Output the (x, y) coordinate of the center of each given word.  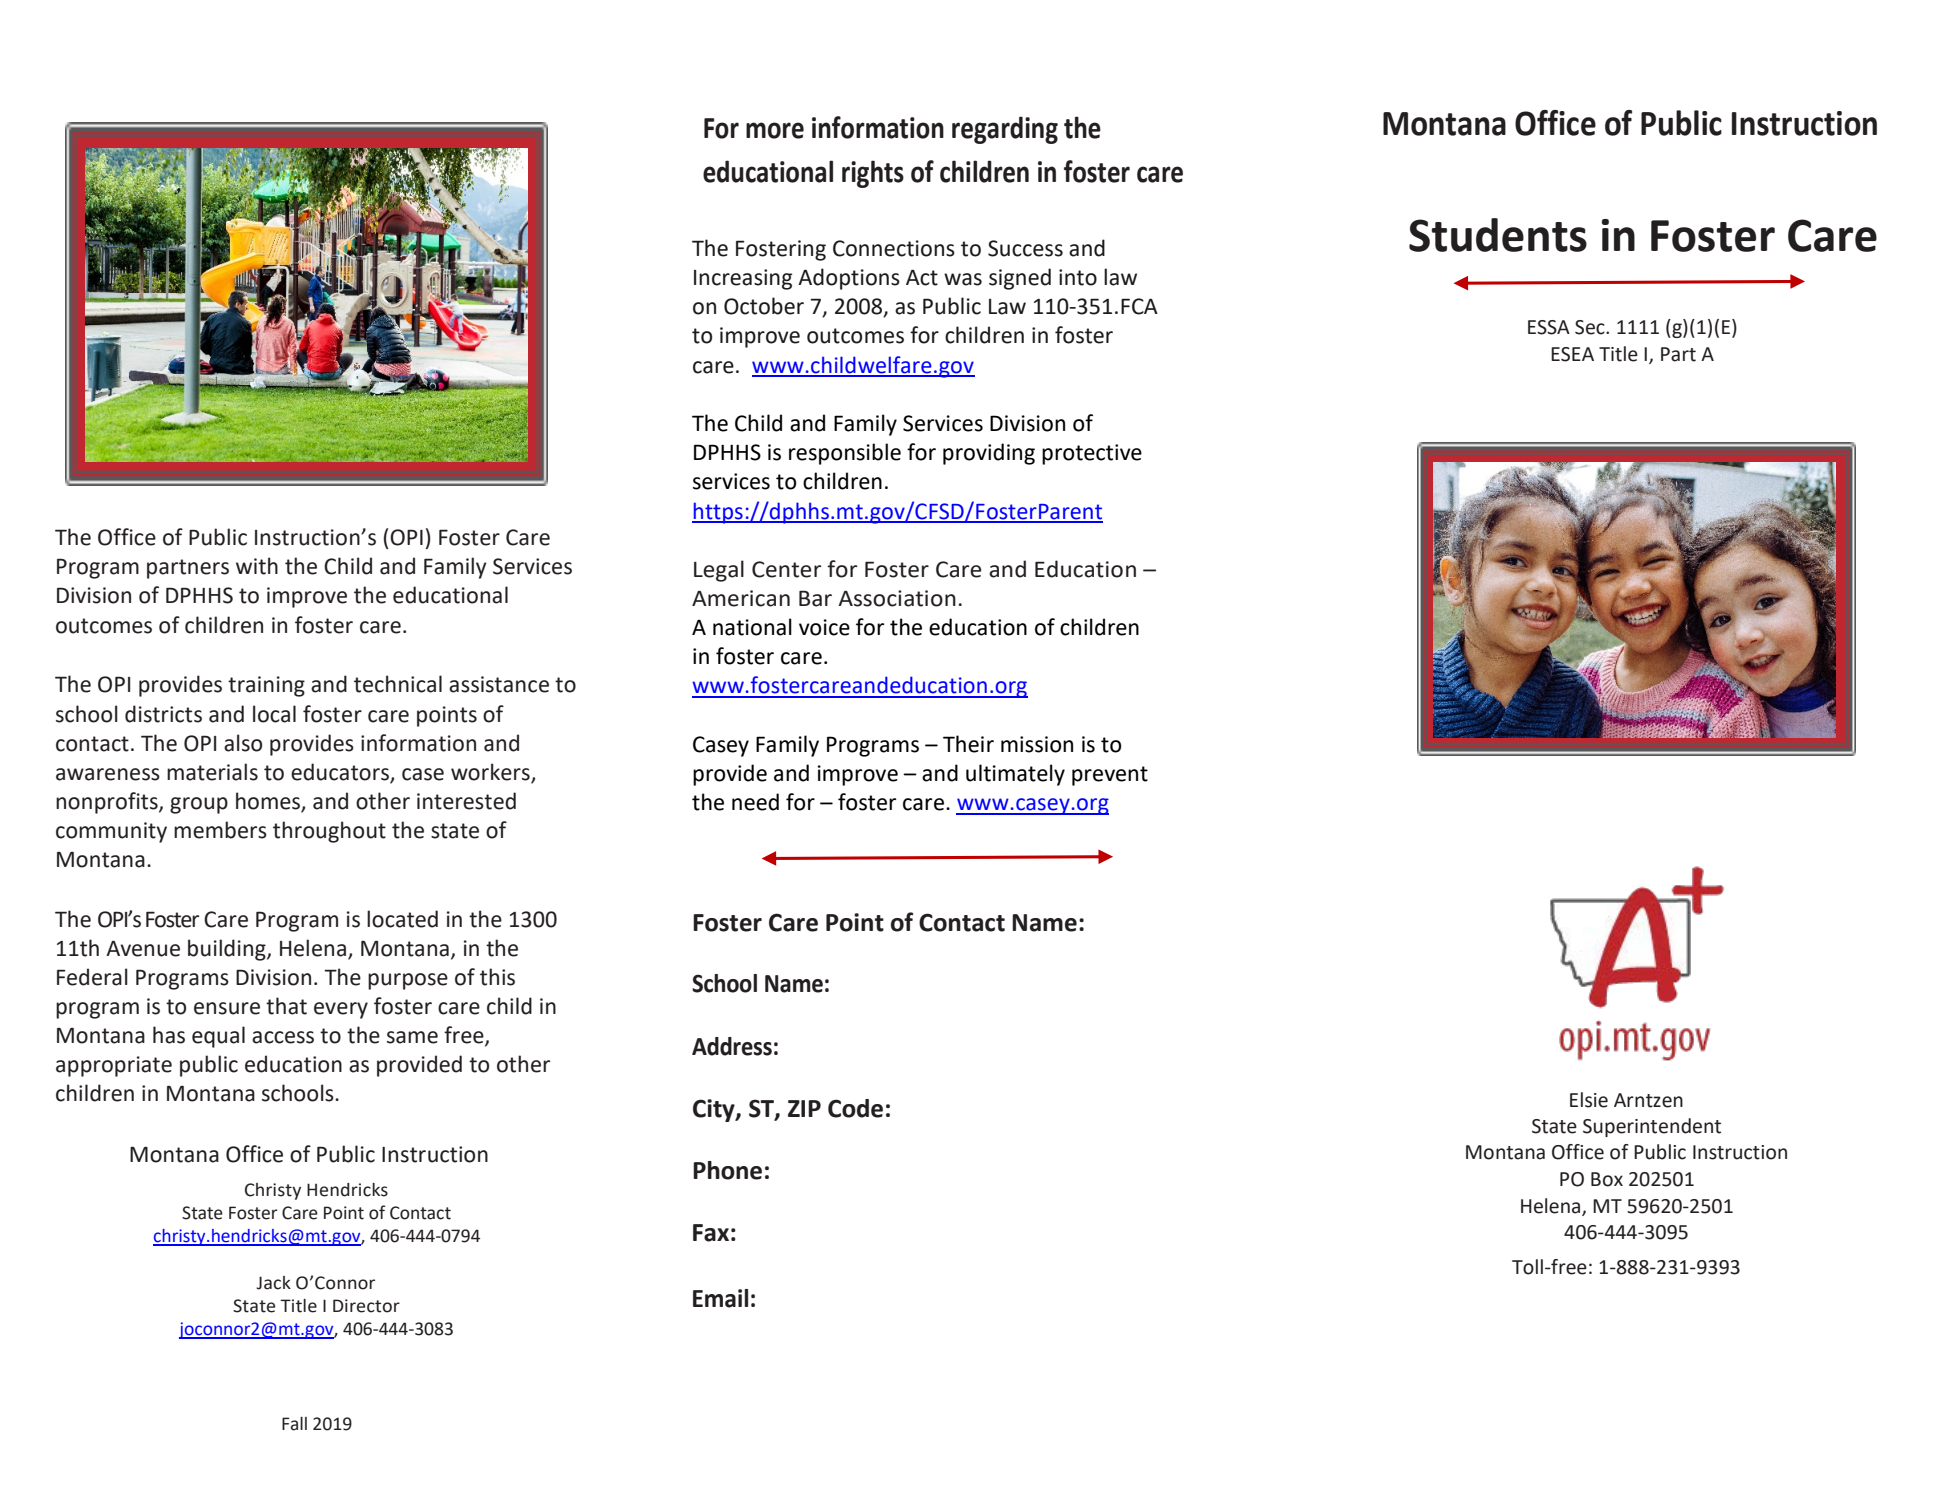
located (402, 919)
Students (1498, 235)
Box (1607, 1179)
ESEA (1572, 354)
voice (824, 627)
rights (873, 174)
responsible (845, 454)
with (257, 566)
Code (855, 1108)
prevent (1110, 776)
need (755, 802)
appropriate (114, 1066)
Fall (294, 1424)
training (266, 686)
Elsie (1589, 1100)
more (775, 130)
